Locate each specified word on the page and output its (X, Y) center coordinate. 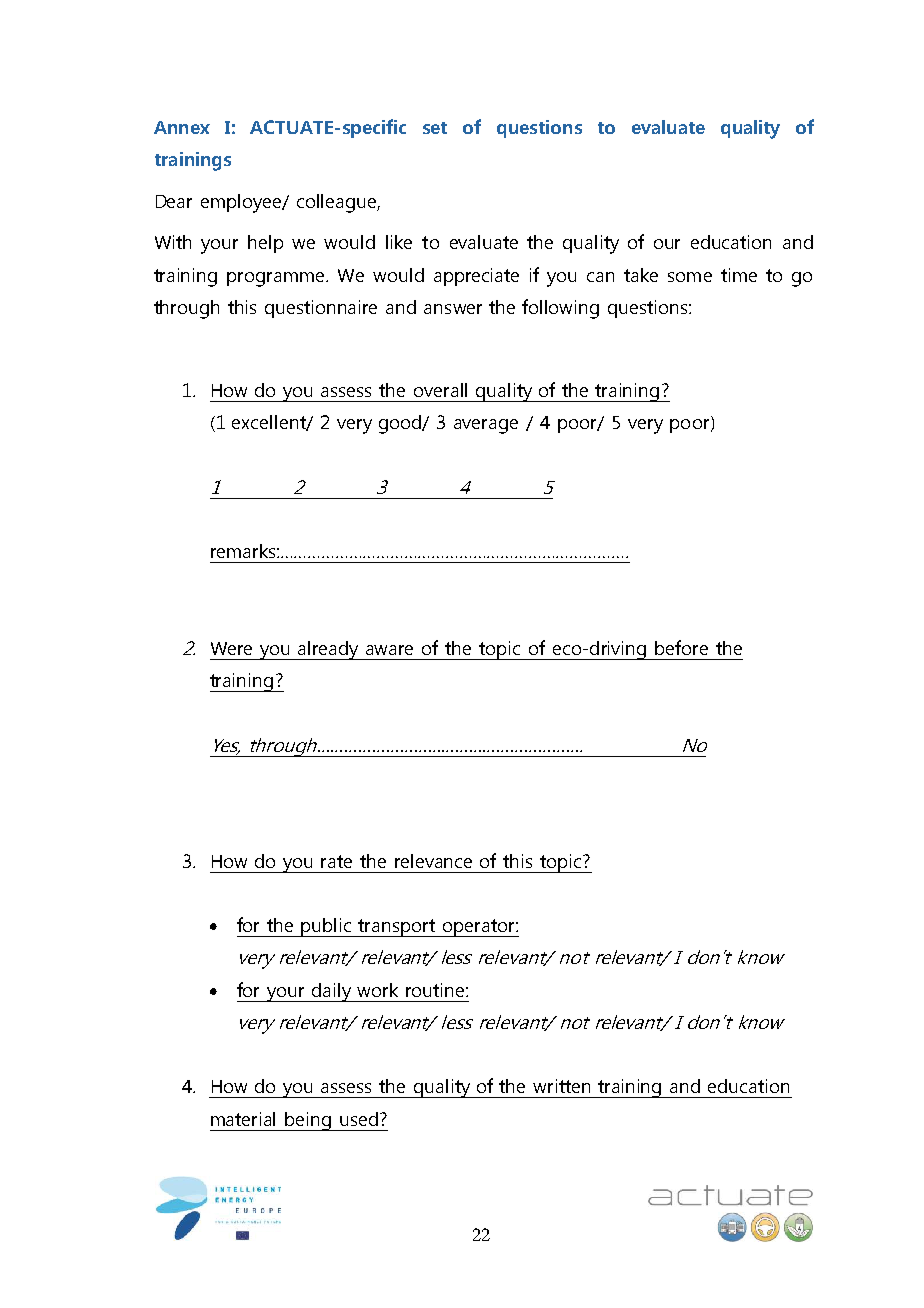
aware (389, 650)
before (681, 647)
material (243, 1119)
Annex (182, 127)
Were (231, 648)
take (641, 275)
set (435, 128)
